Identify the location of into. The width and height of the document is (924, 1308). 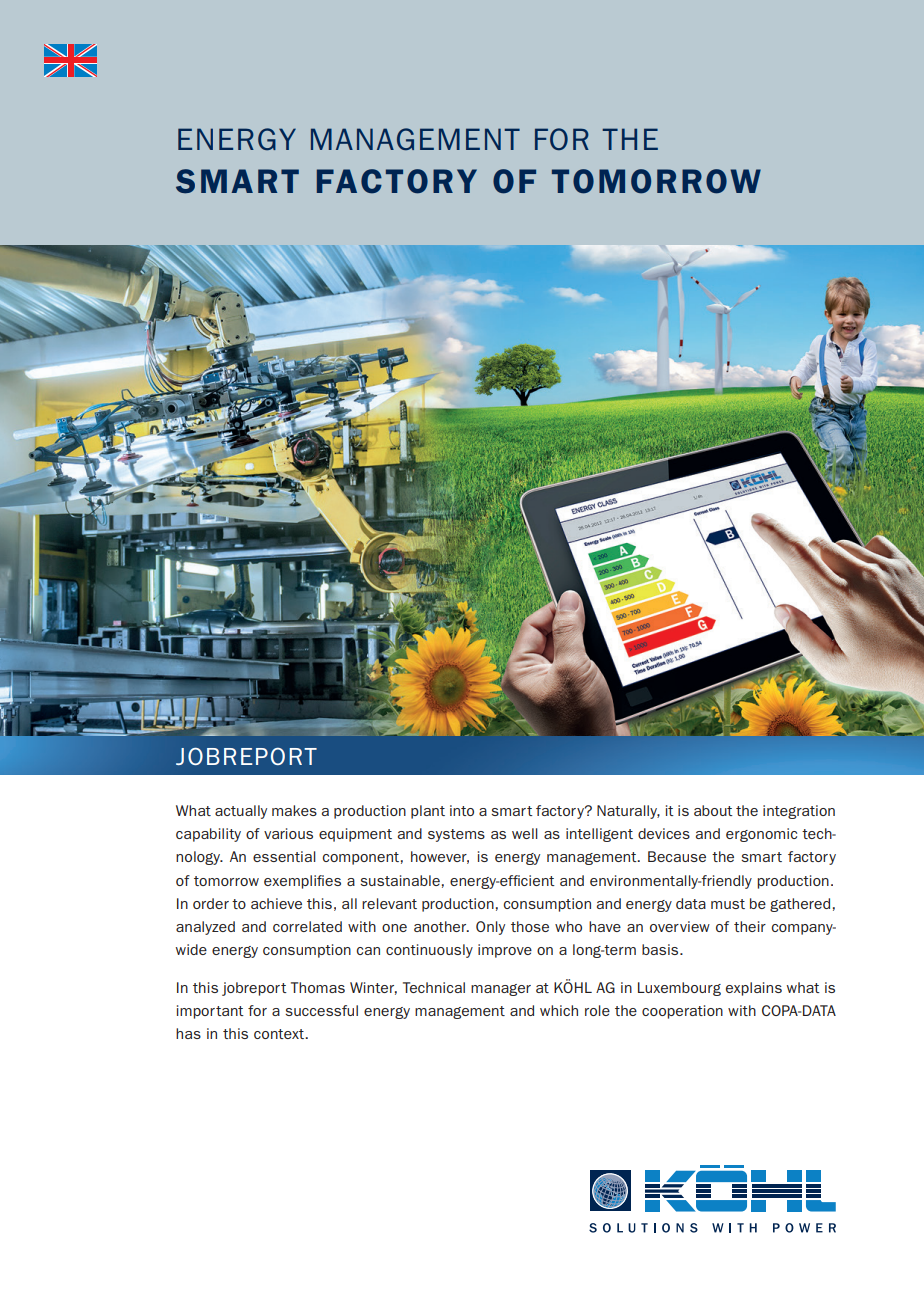
(462, 810).
